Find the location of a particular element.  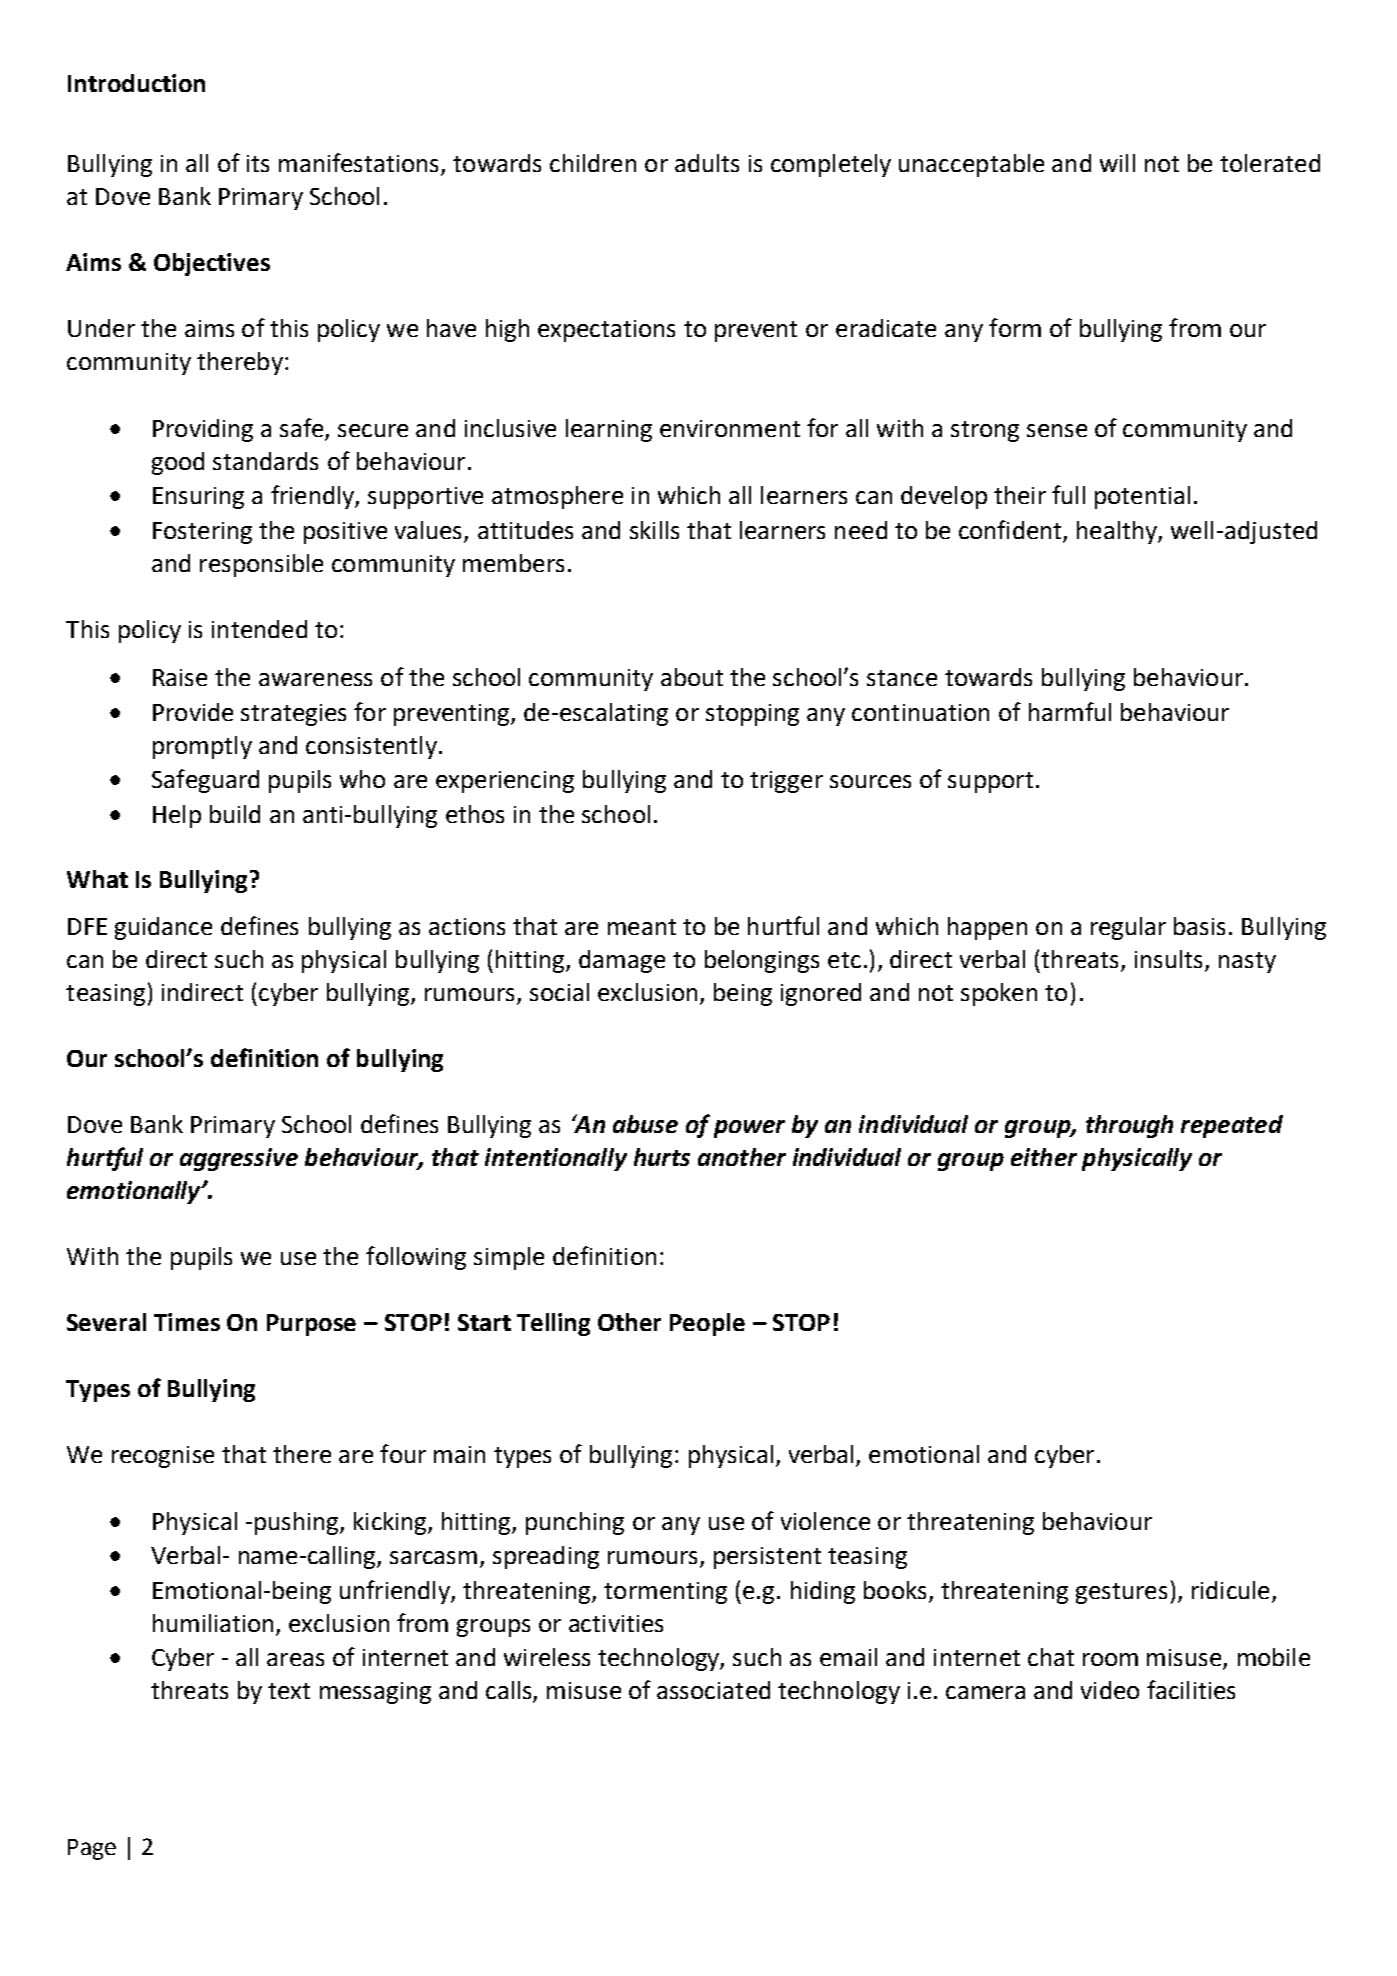

adults is located at coordinates (707, 163).
